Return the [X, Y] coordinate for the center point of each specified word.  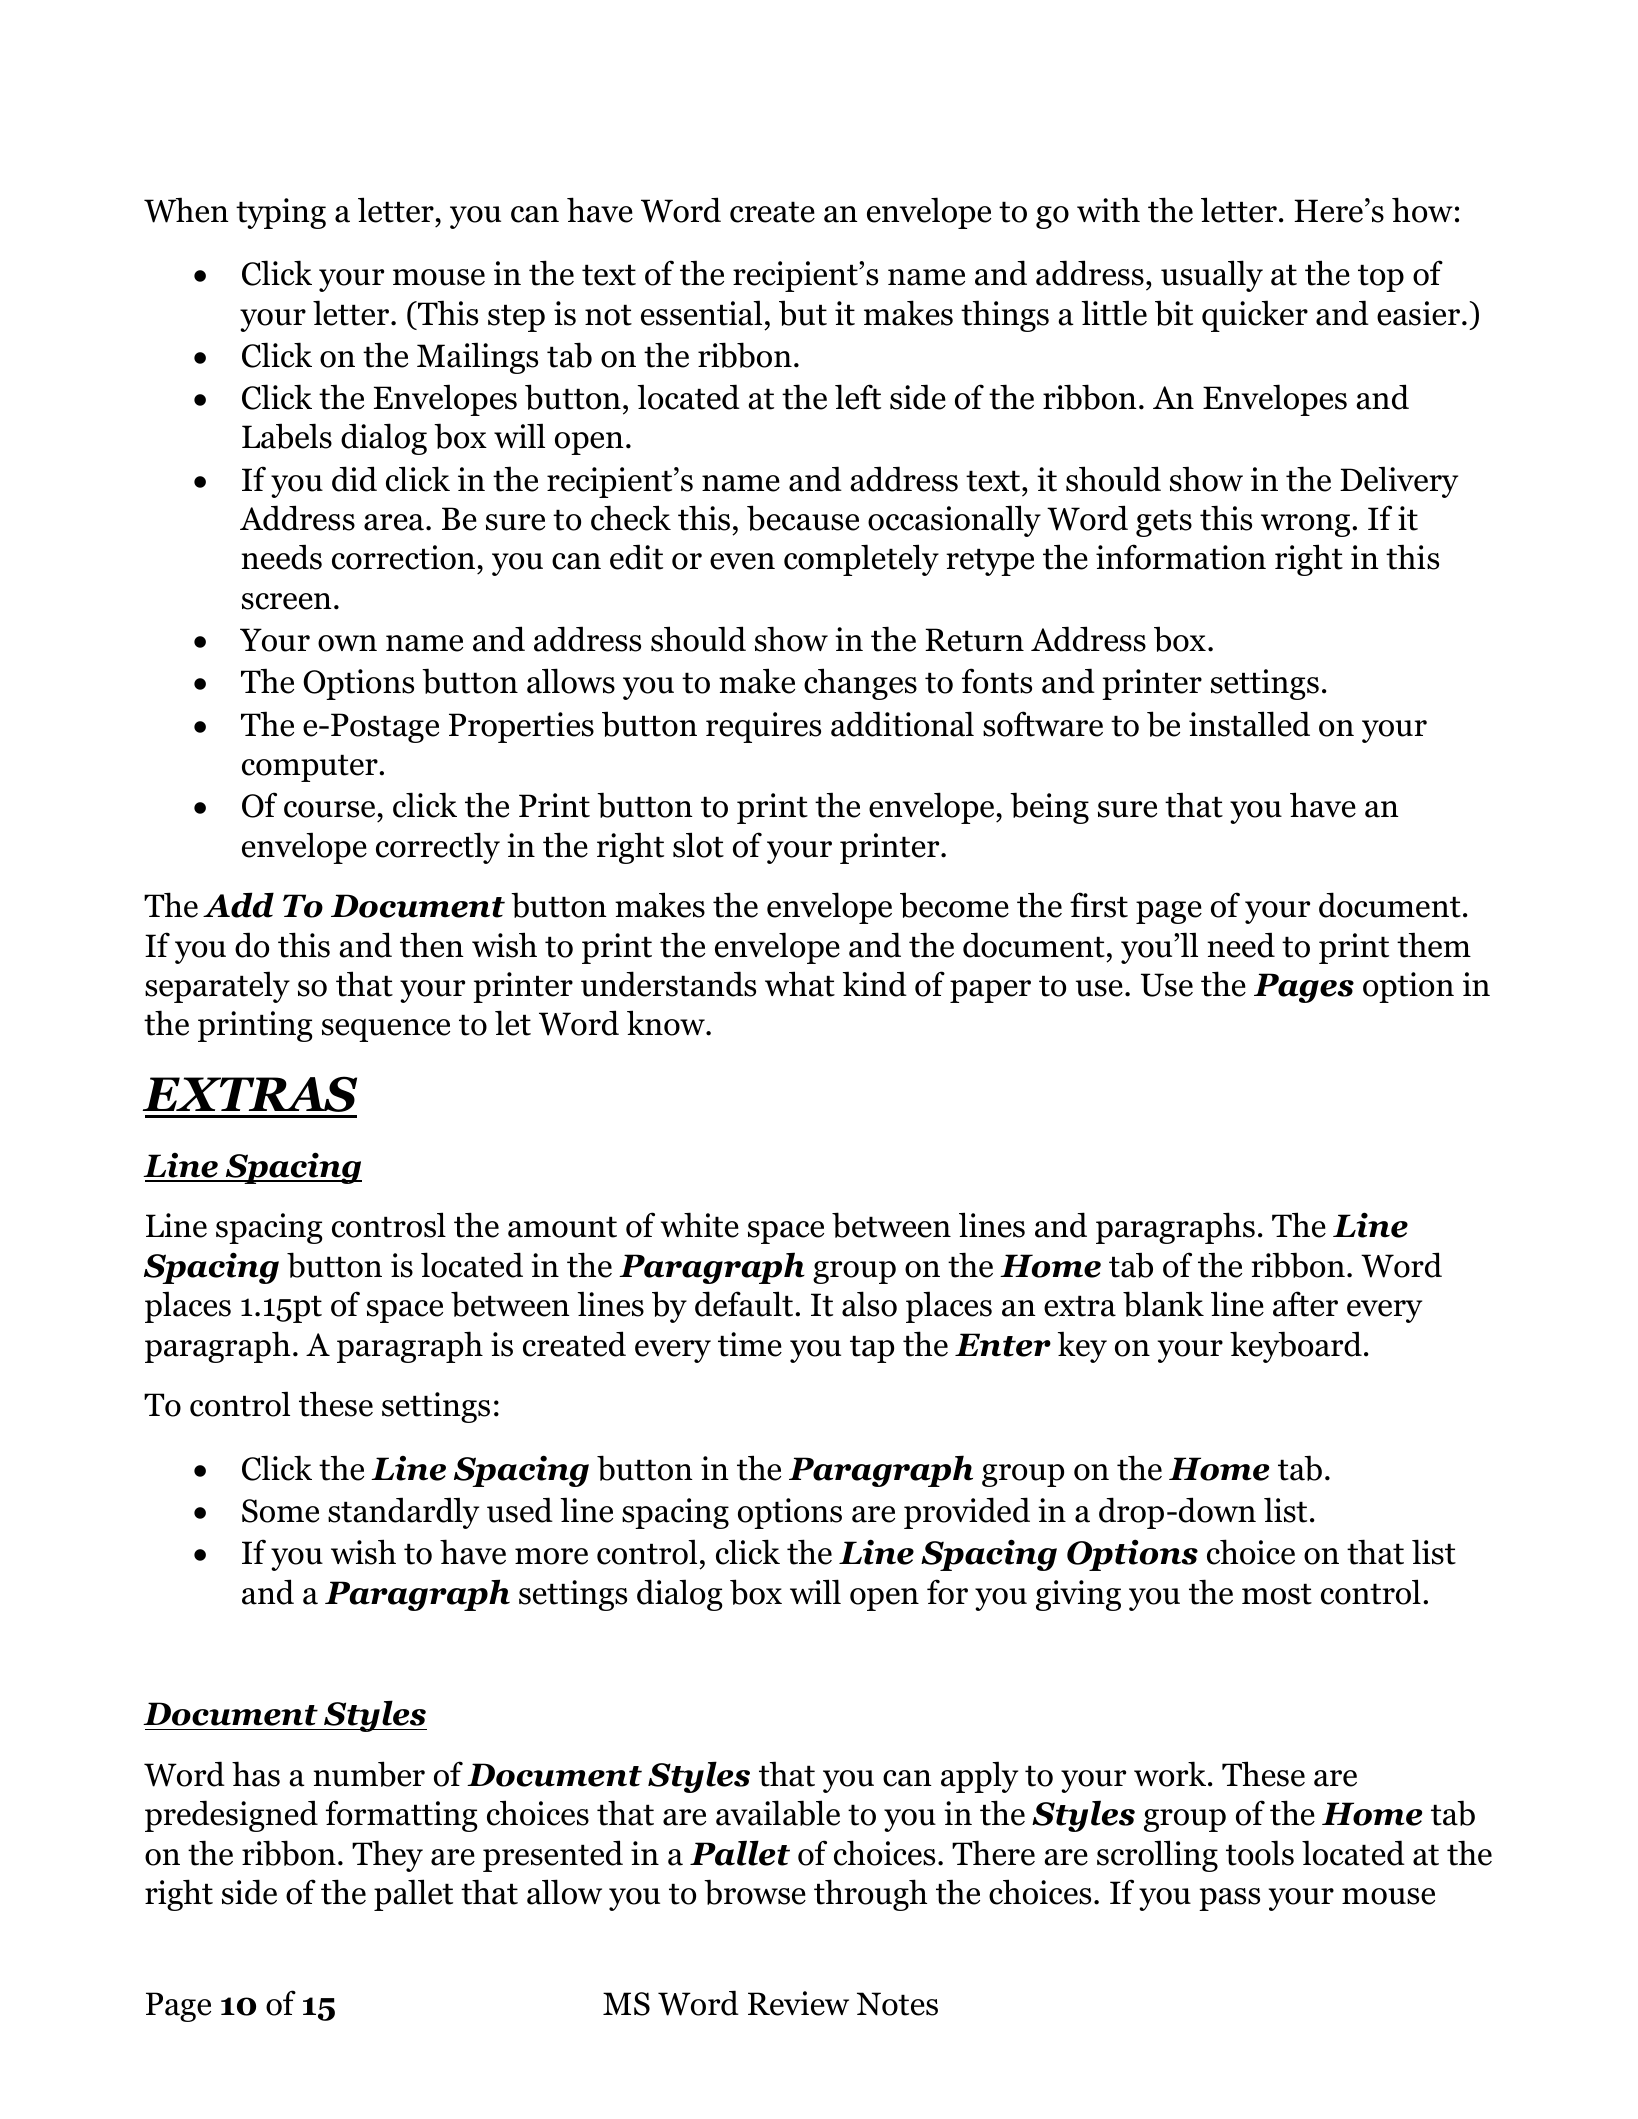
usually [1212, 276]
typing [281, 213]
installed [1249, 724]
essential [701, 313]
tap [872, 1349]
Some [280, 1511]
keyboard [1296, 1347]
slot [698, 845]
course [329, 809]
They [387, 1856]
